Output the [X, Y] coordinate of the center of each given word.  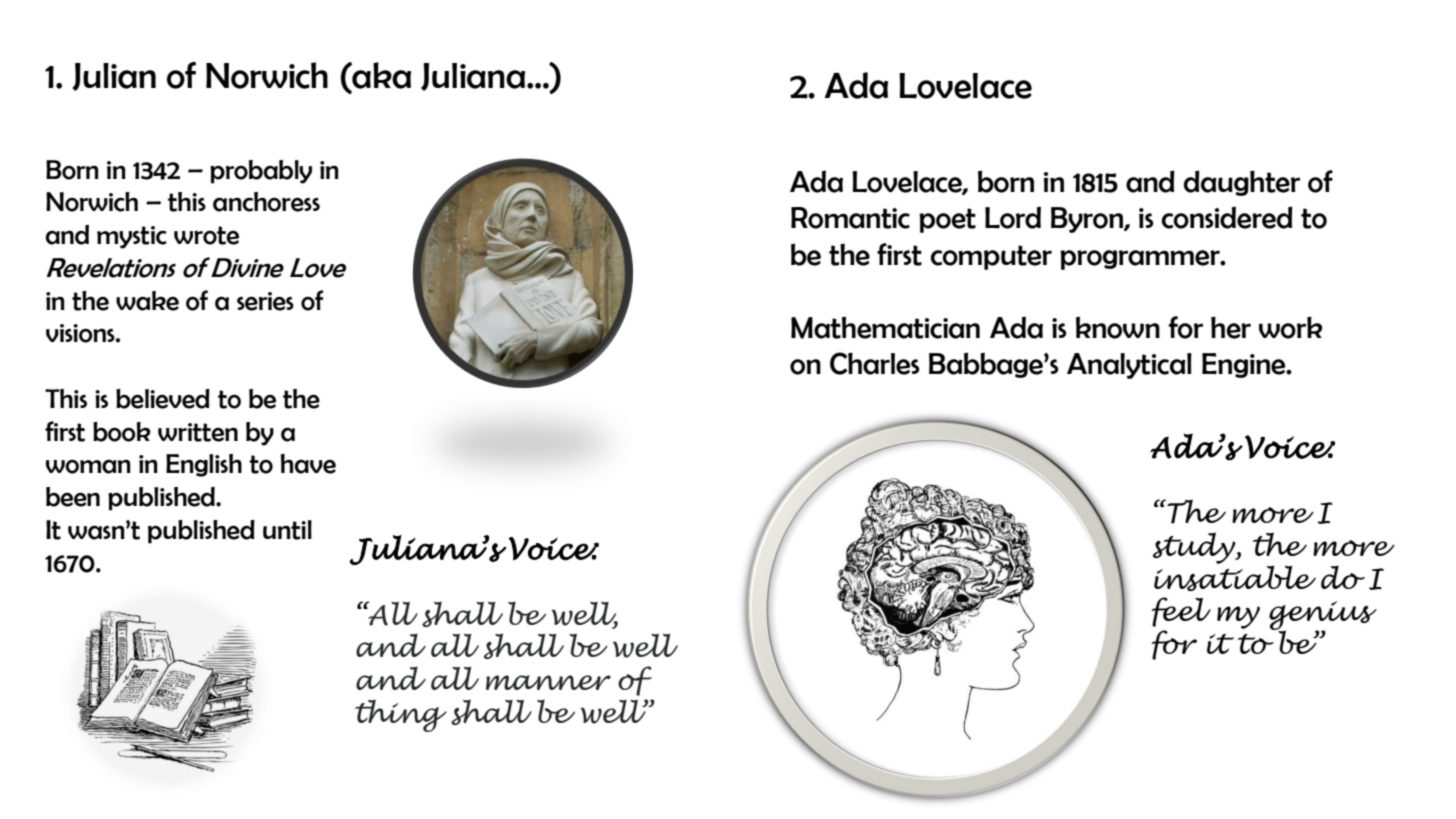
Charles [875, 363]
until [287, 530]
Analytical [1129, 366]
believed [163, 399]
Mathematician [885, 327]
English [204, 465]
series [265, 301]
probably [261, 172]
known [1118, 327]
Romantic [850, 218]
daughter [1242, 183]
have [308, 464]
